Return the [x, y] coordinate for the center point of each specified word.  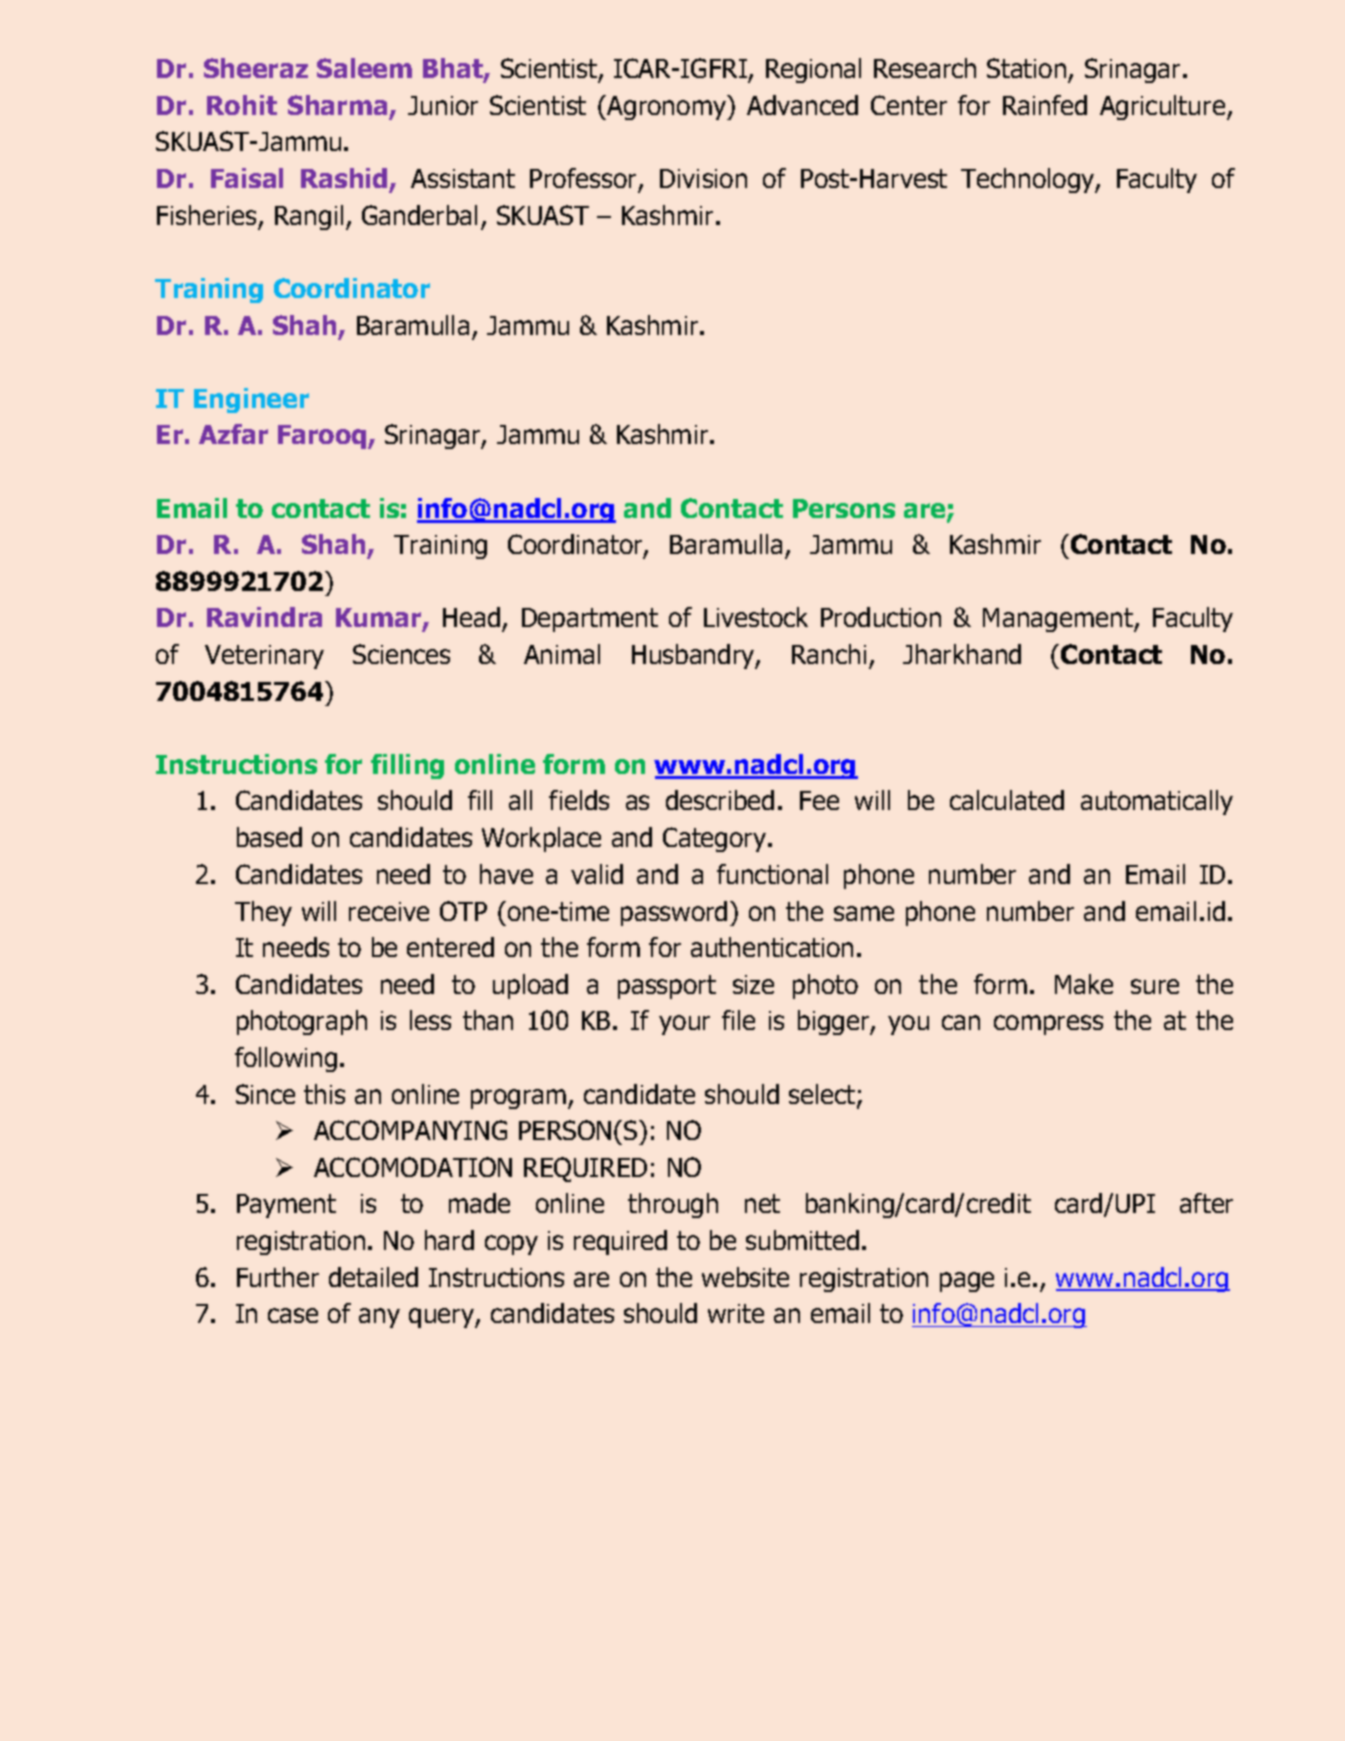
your [684, 1025]
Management [1059, 620]
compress [1048, 1025]
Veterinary [264, 657]
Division [703, 178]
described [720, 800]
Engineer [251, 400]
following [286, 1059]
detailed [373, 1277]
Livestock [756, 617]
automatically [1157, 802]
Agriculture [1164, 107]
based [269, 837]
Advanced [802, 105]
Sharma [337, 105]
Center [909, 105]
